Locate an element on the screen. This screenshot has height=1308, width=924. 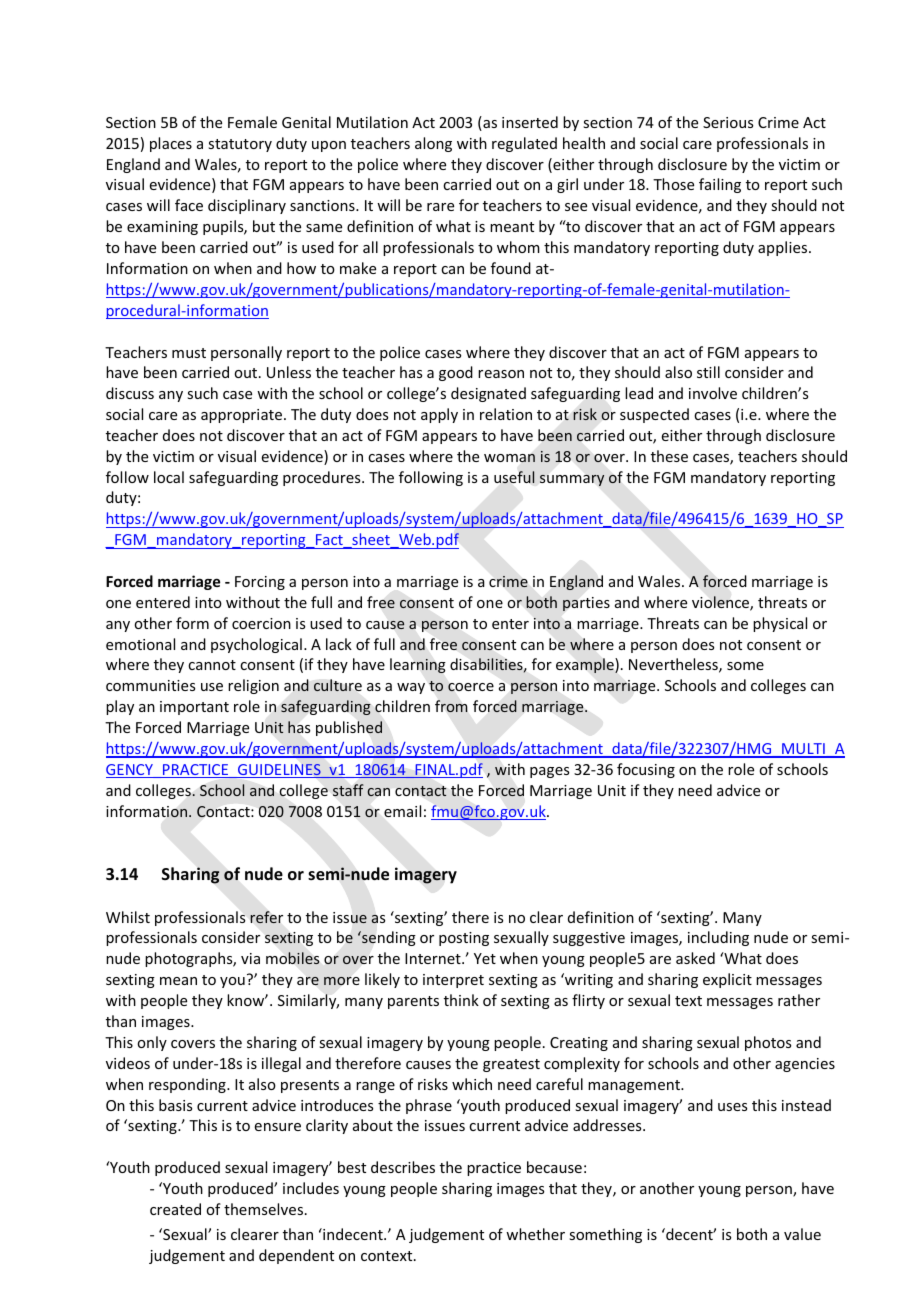
failing is located at coordinates (720, 185).
